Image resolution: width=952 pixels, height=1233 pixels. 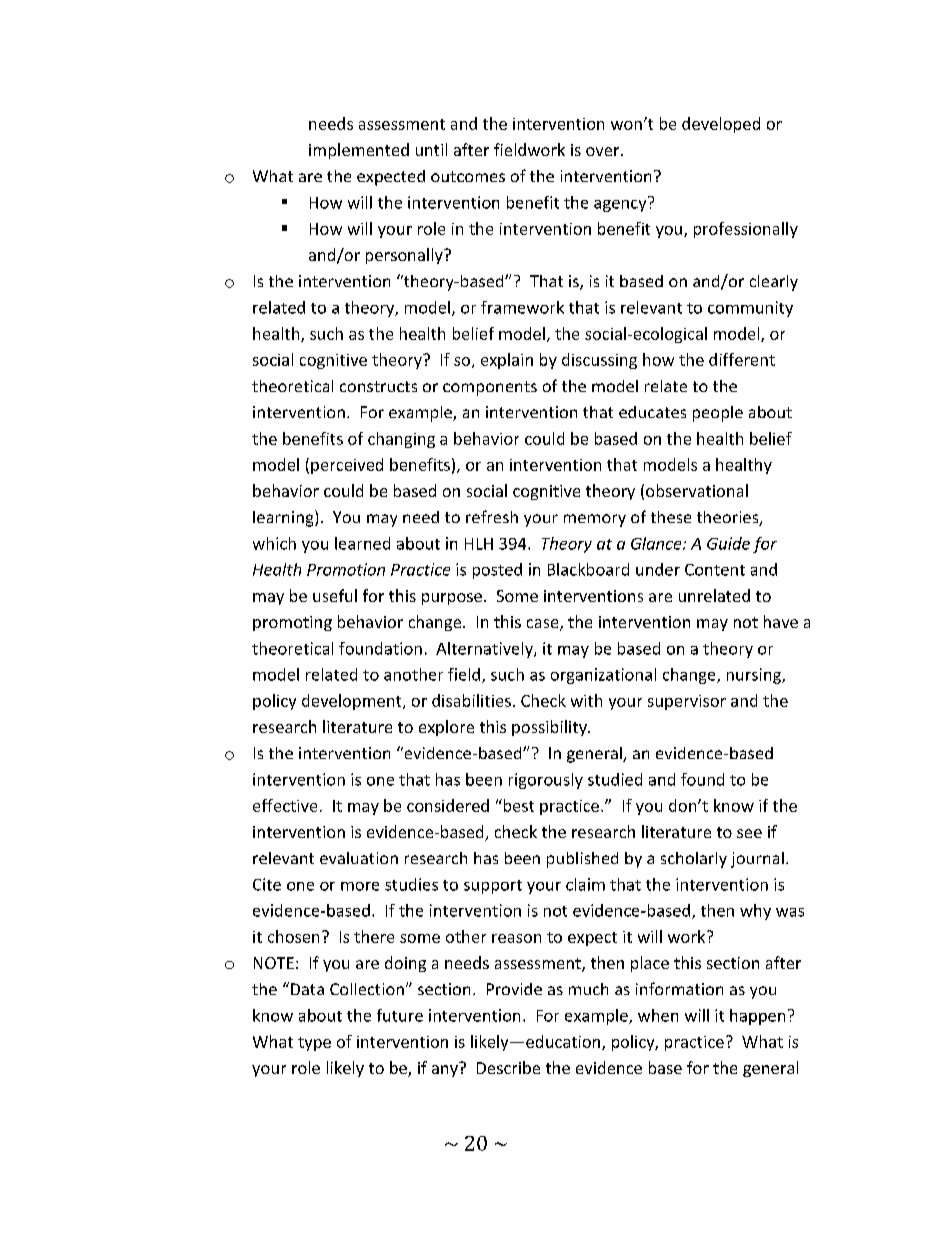 I want to click on type, so click(x=314, y=1044).
